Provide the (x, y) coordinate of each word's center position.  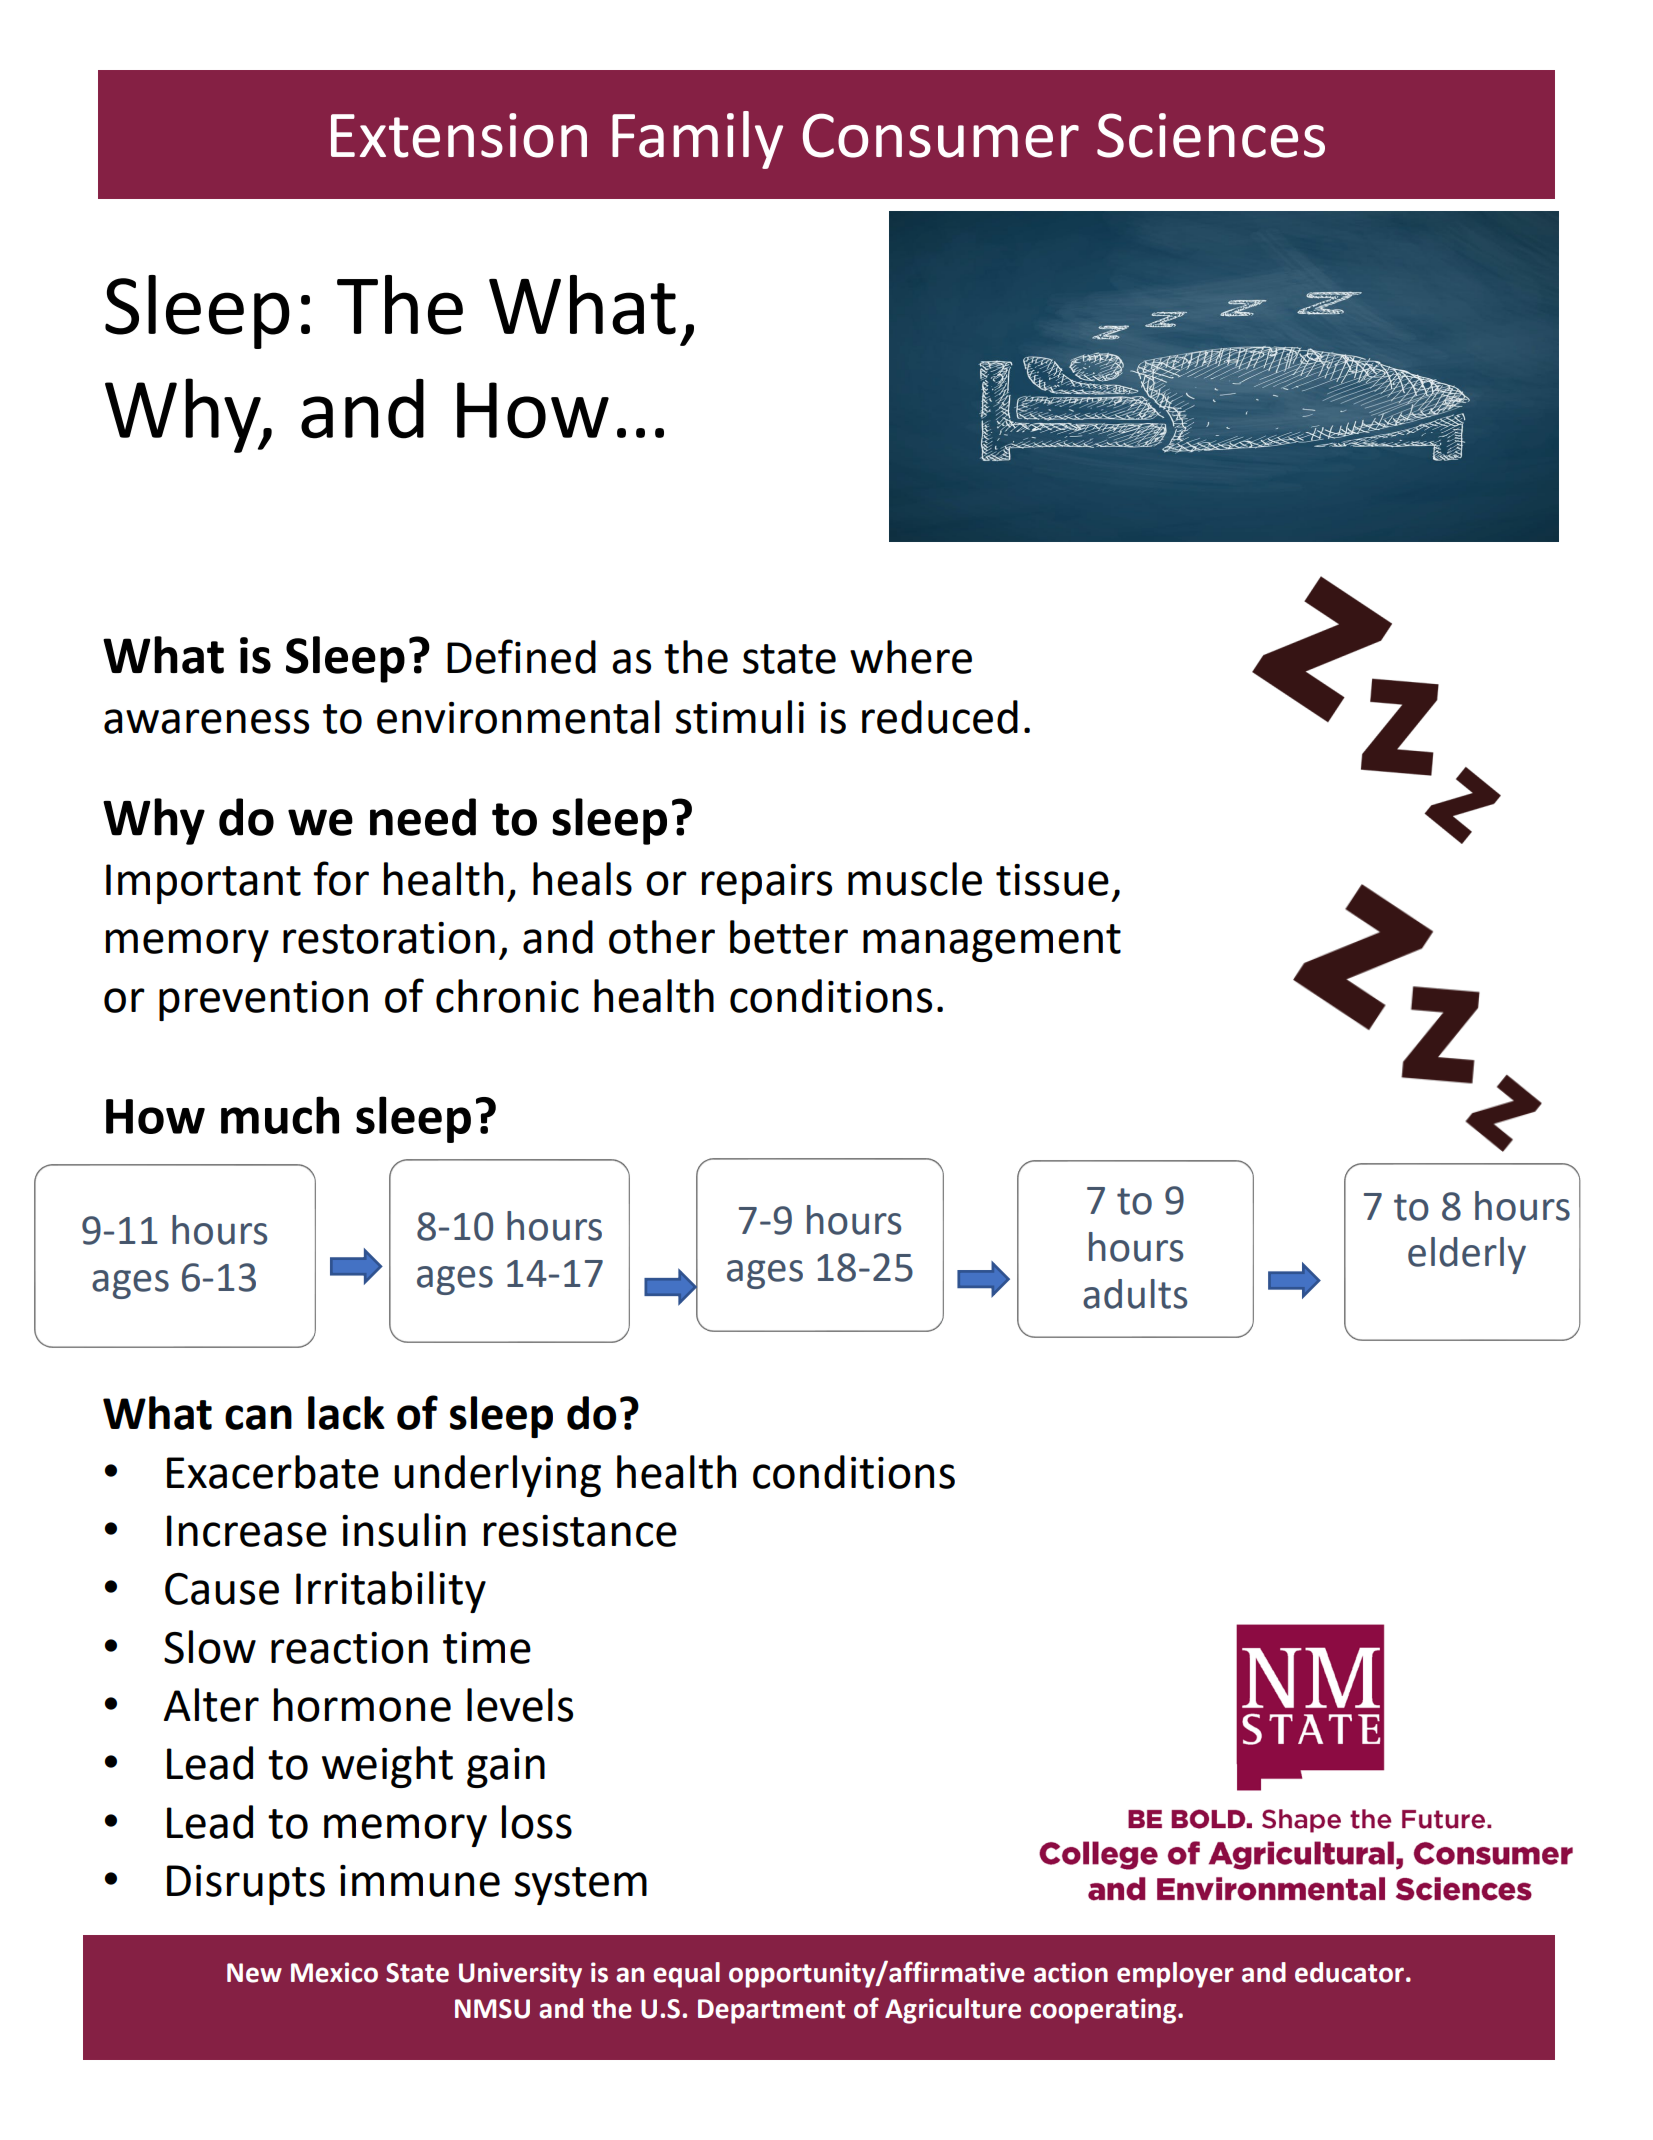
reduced (940, 717)
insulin (404, 1530)
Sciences (1211, 135)
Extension (459, 135)
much (280, 1115)
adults (1135, 1294)
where (911, 657)
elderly (1467, 1255)
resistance (580, 1531)
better (789, 937)
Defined (521, 656)
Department (771, 2011)
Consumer (941, 135)
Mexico (334, 1972)
